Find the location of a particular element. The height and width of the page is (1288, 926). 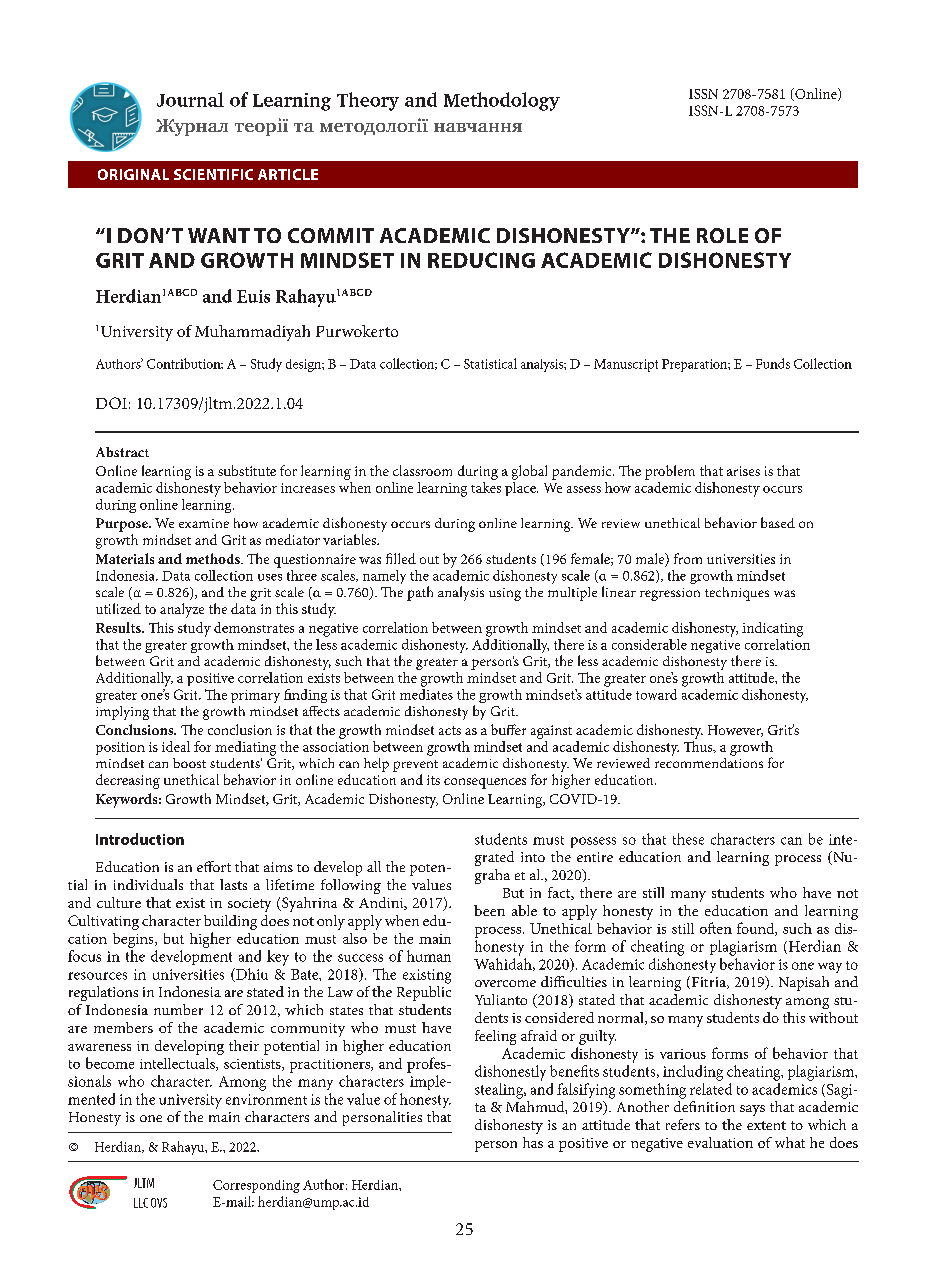

been is located at coordinates (489, 910).
